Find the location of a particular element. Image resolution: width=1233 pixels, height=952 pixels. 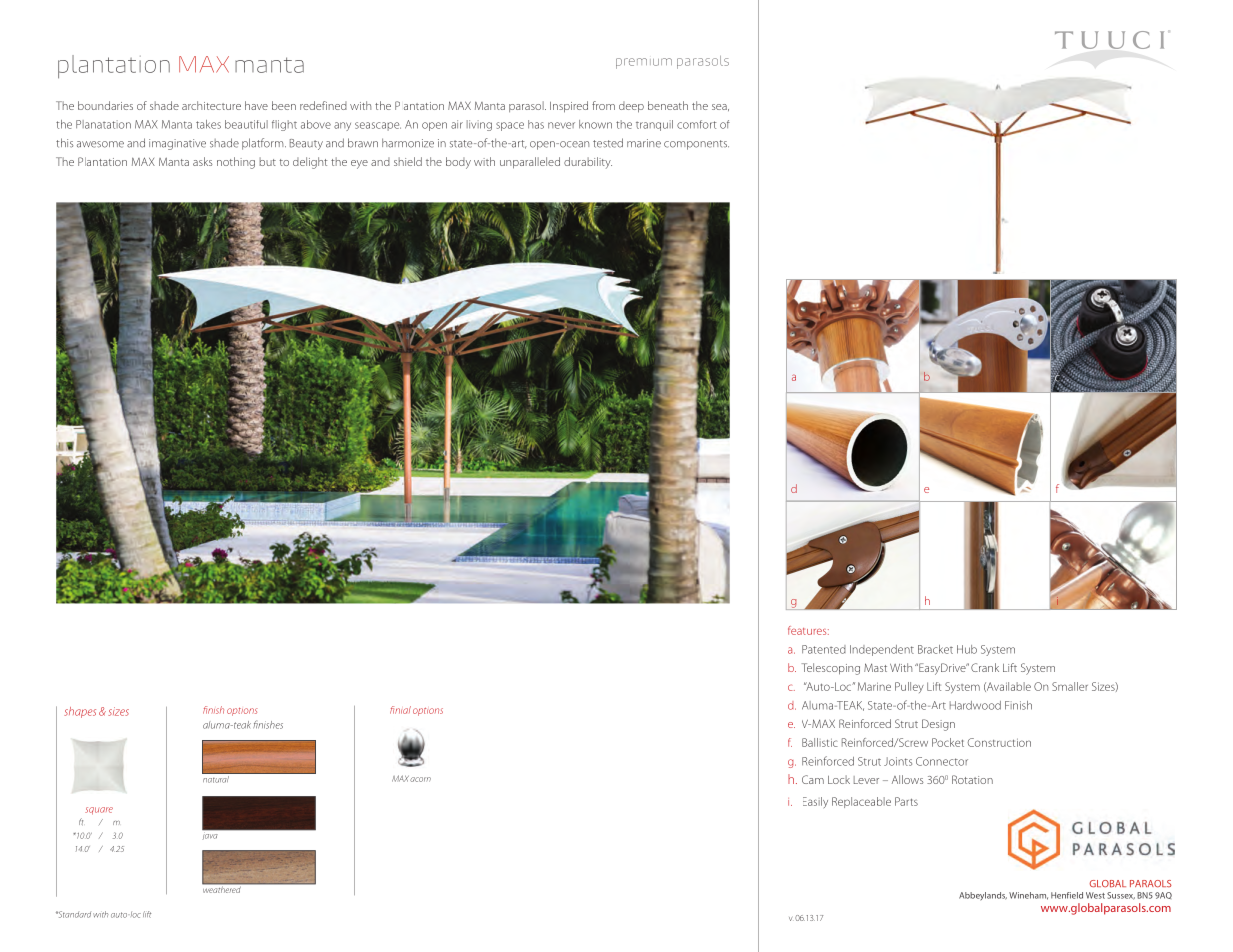

architecture is located at coordinates (211, 105).
